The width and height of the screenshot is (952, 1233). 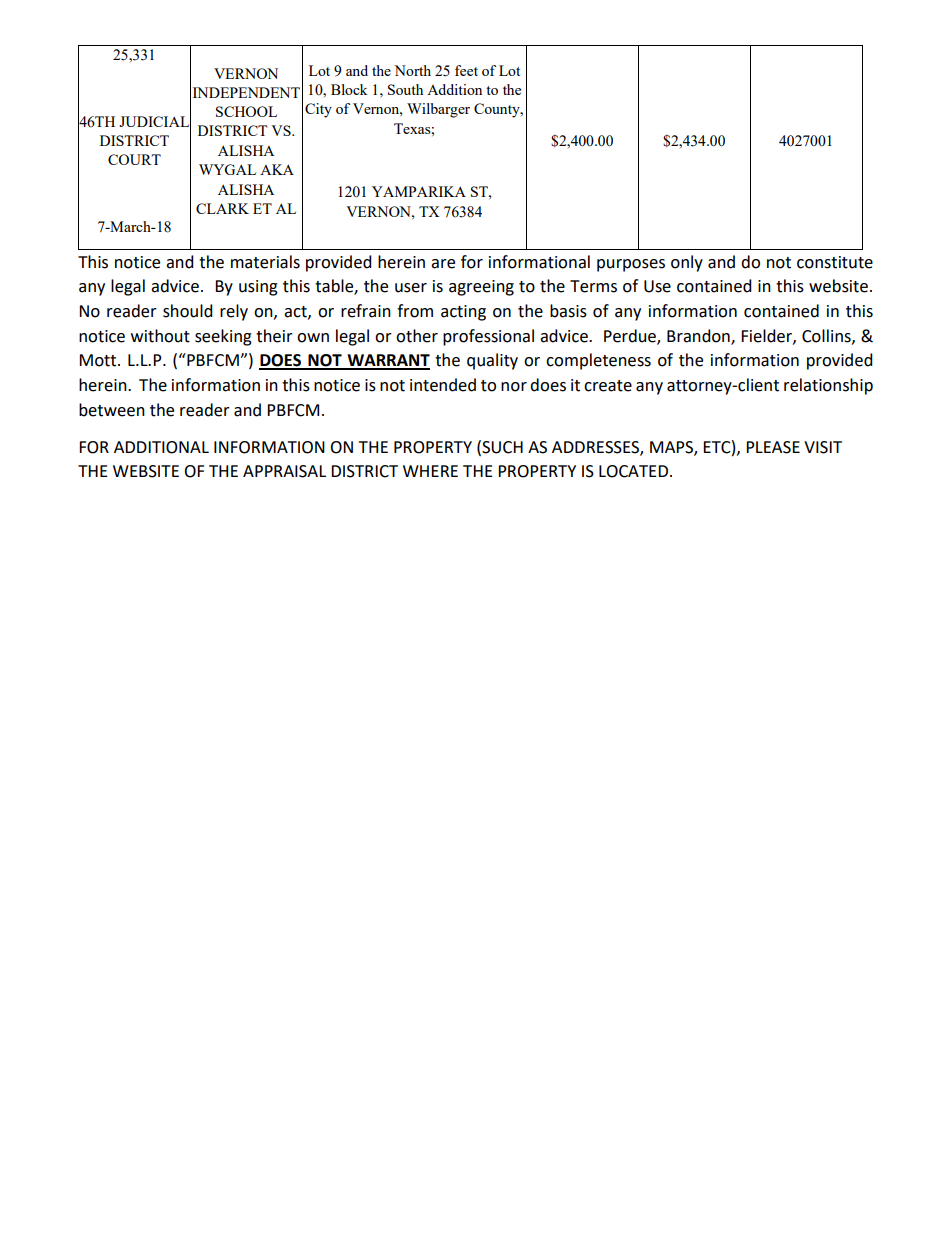 I want to click on Mott, so click(x=99, y=360).
